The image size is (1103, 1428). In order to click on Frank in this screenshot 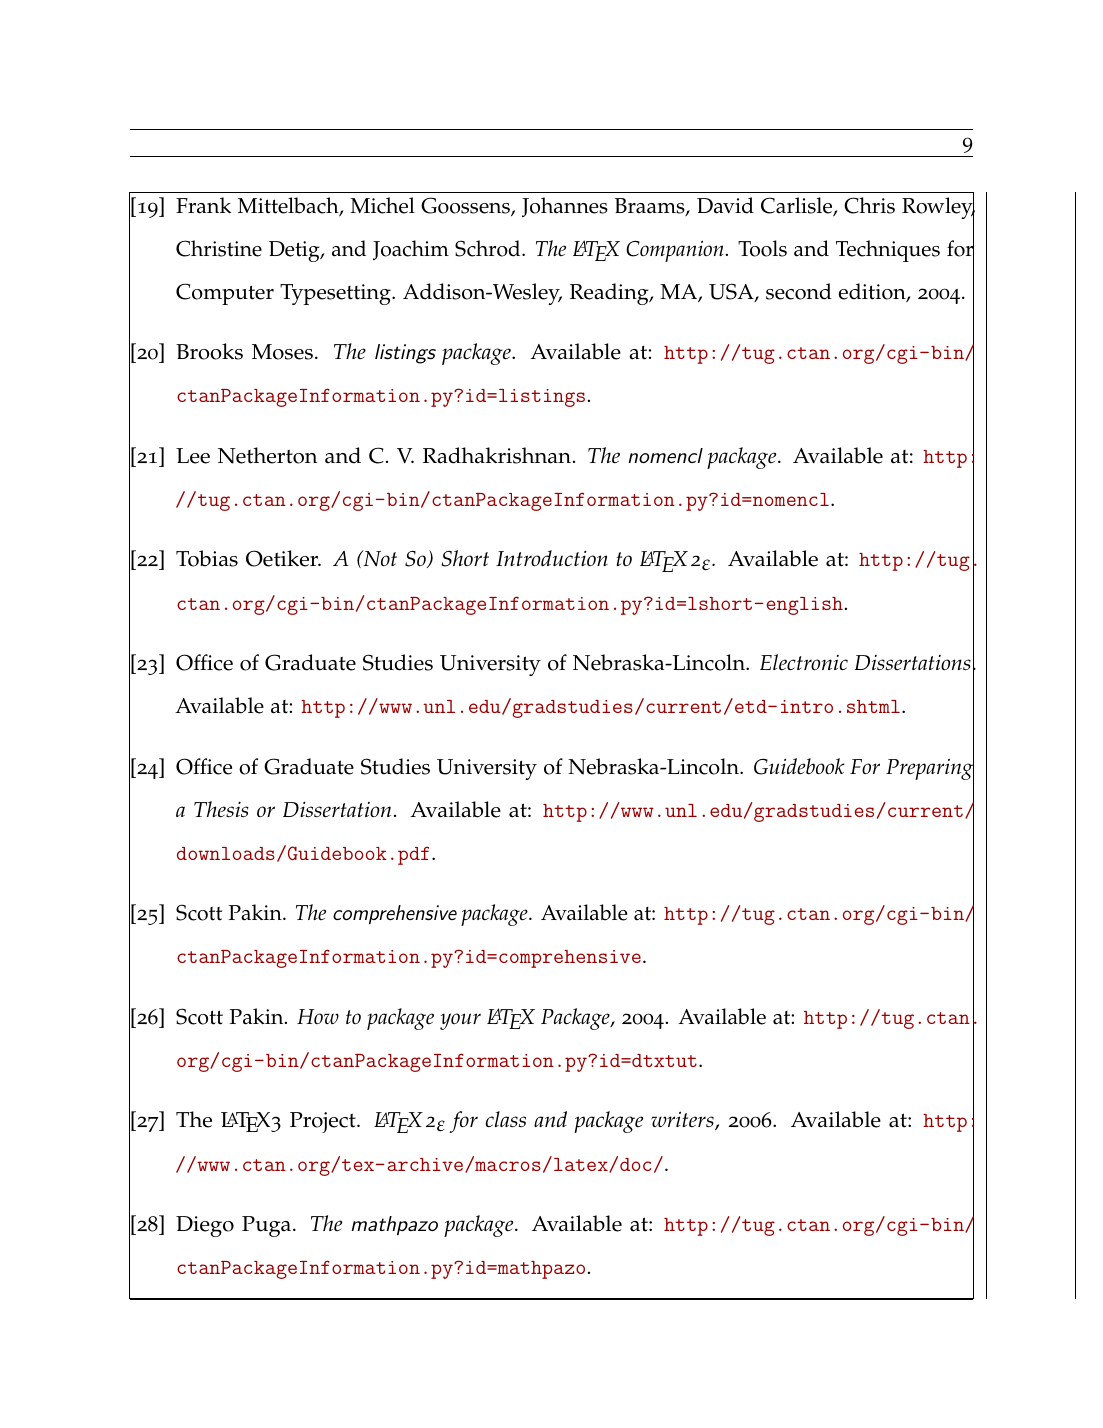, I will do `click(203, 205)`.
